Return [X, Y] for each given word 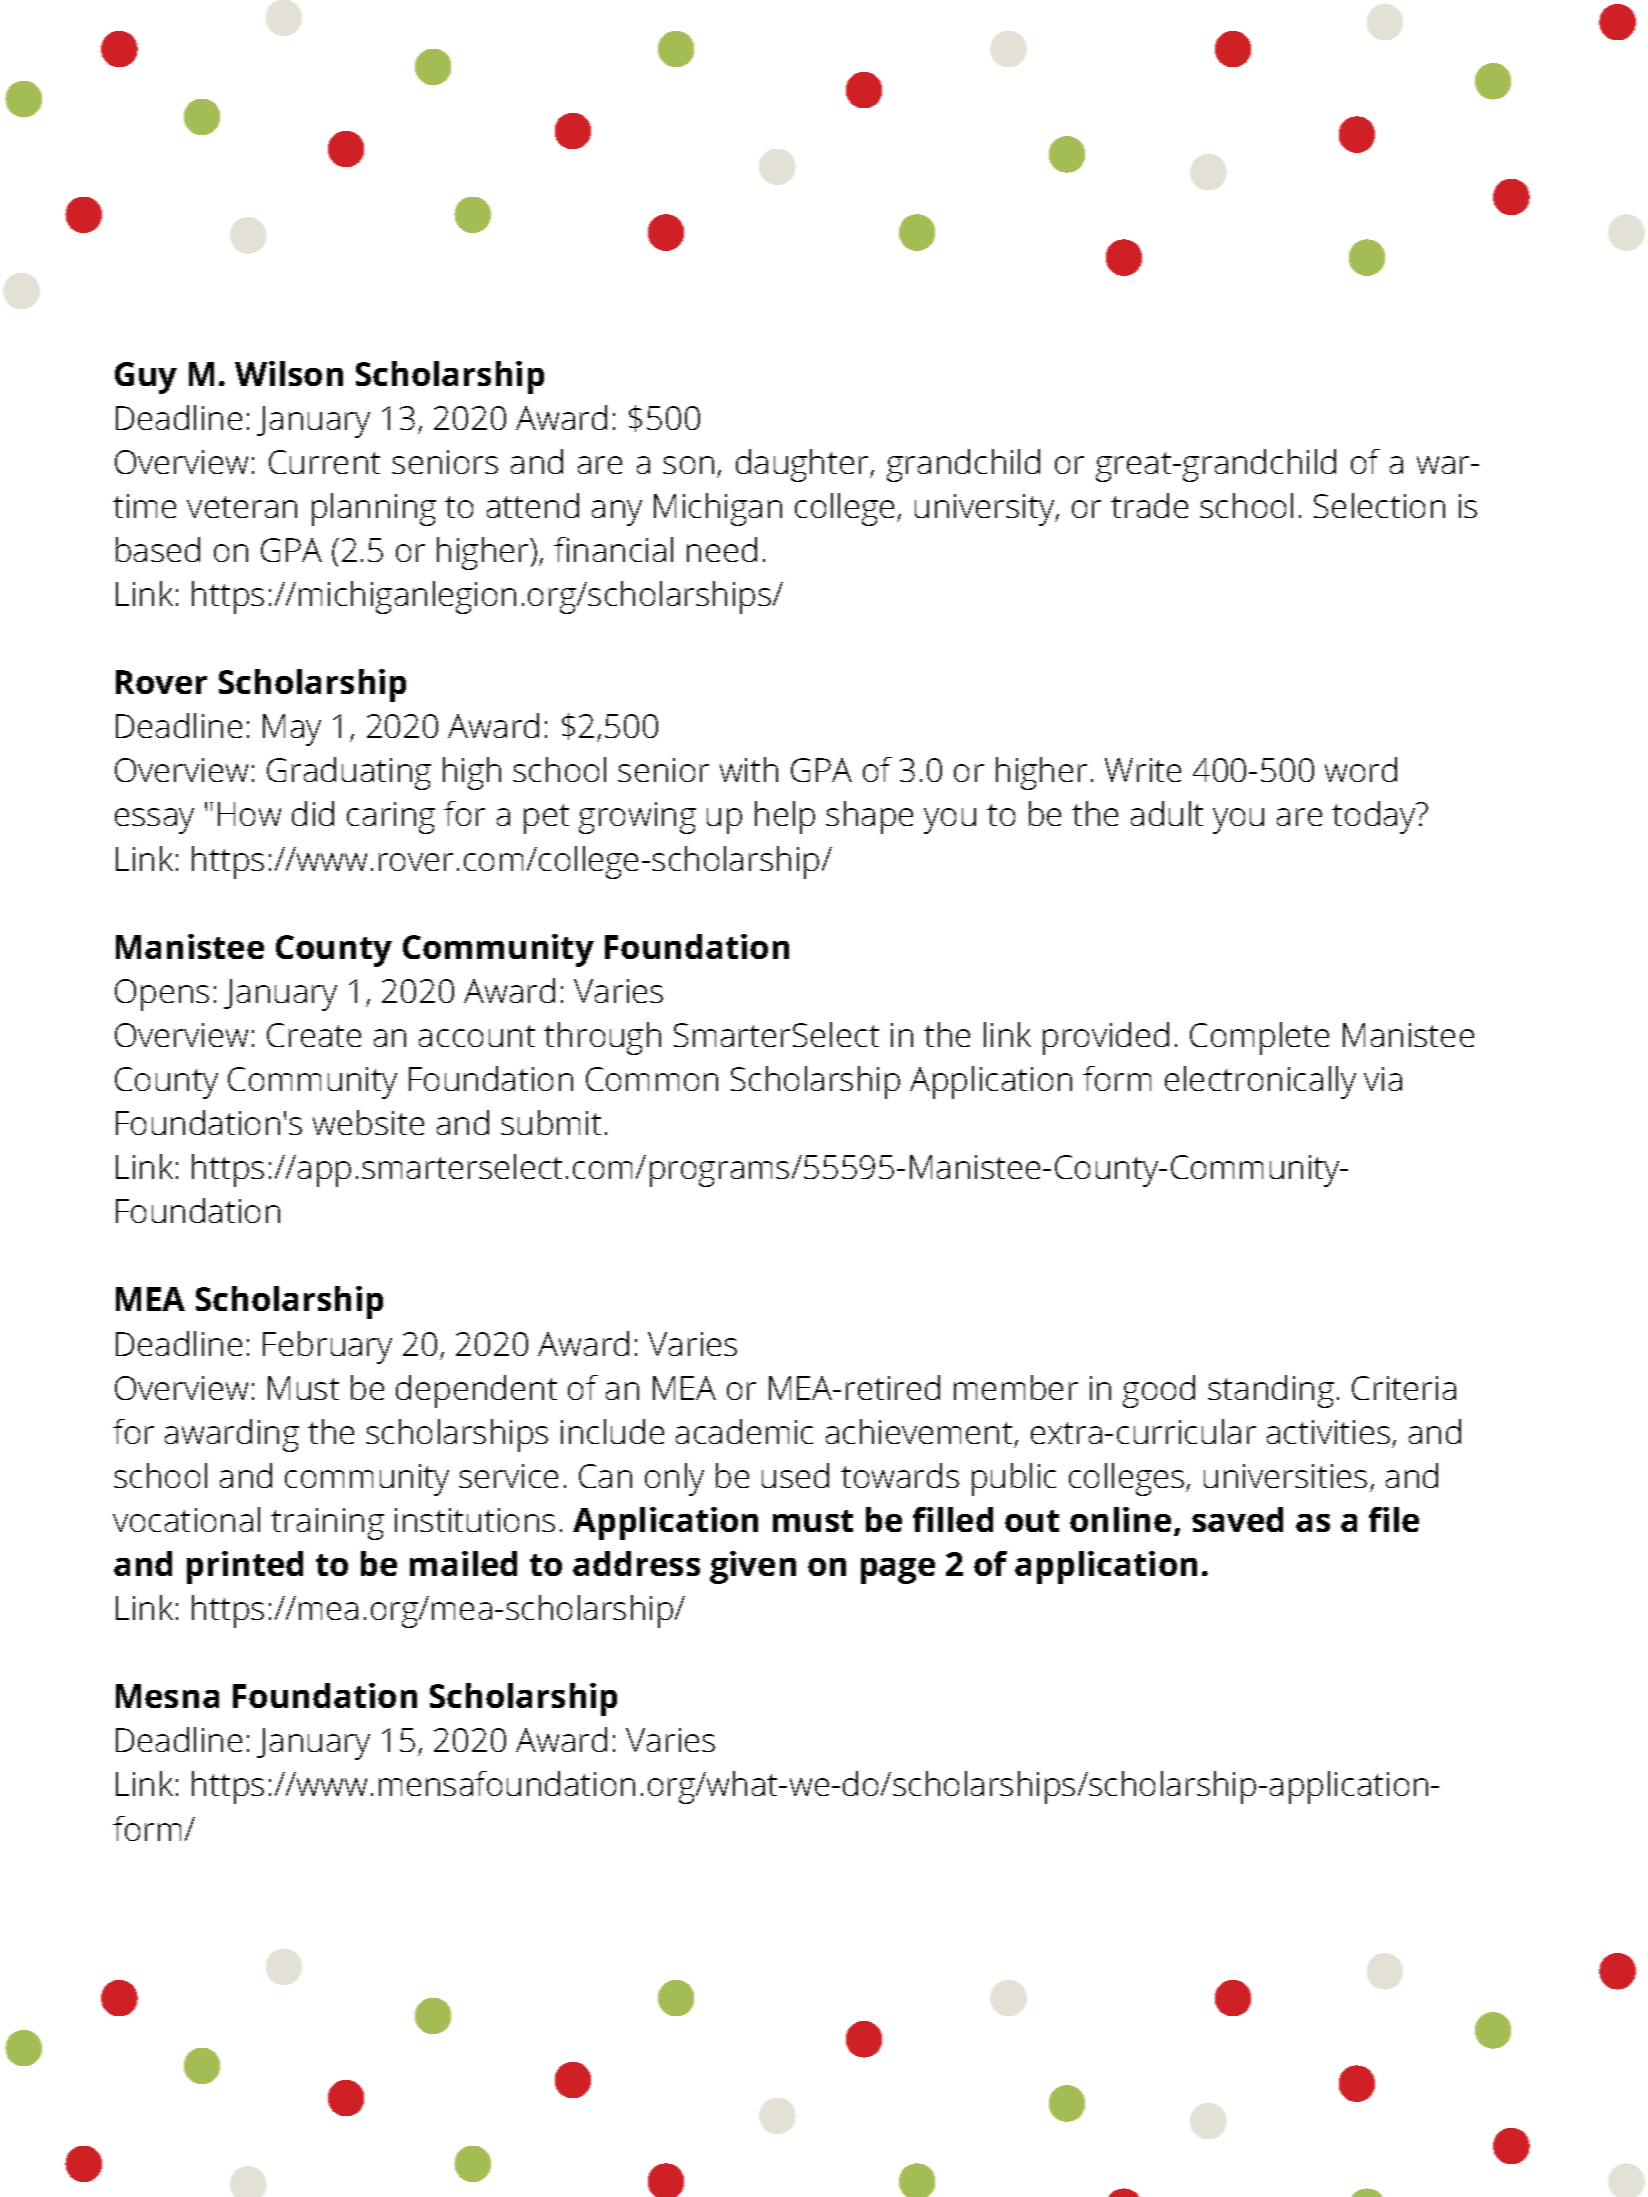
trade [1149, 505]
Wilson [289, 373]
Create [314, 1035]
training [327, 1524]
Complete [1259, 1038]
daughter [803, 465]
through [602, 1038]
